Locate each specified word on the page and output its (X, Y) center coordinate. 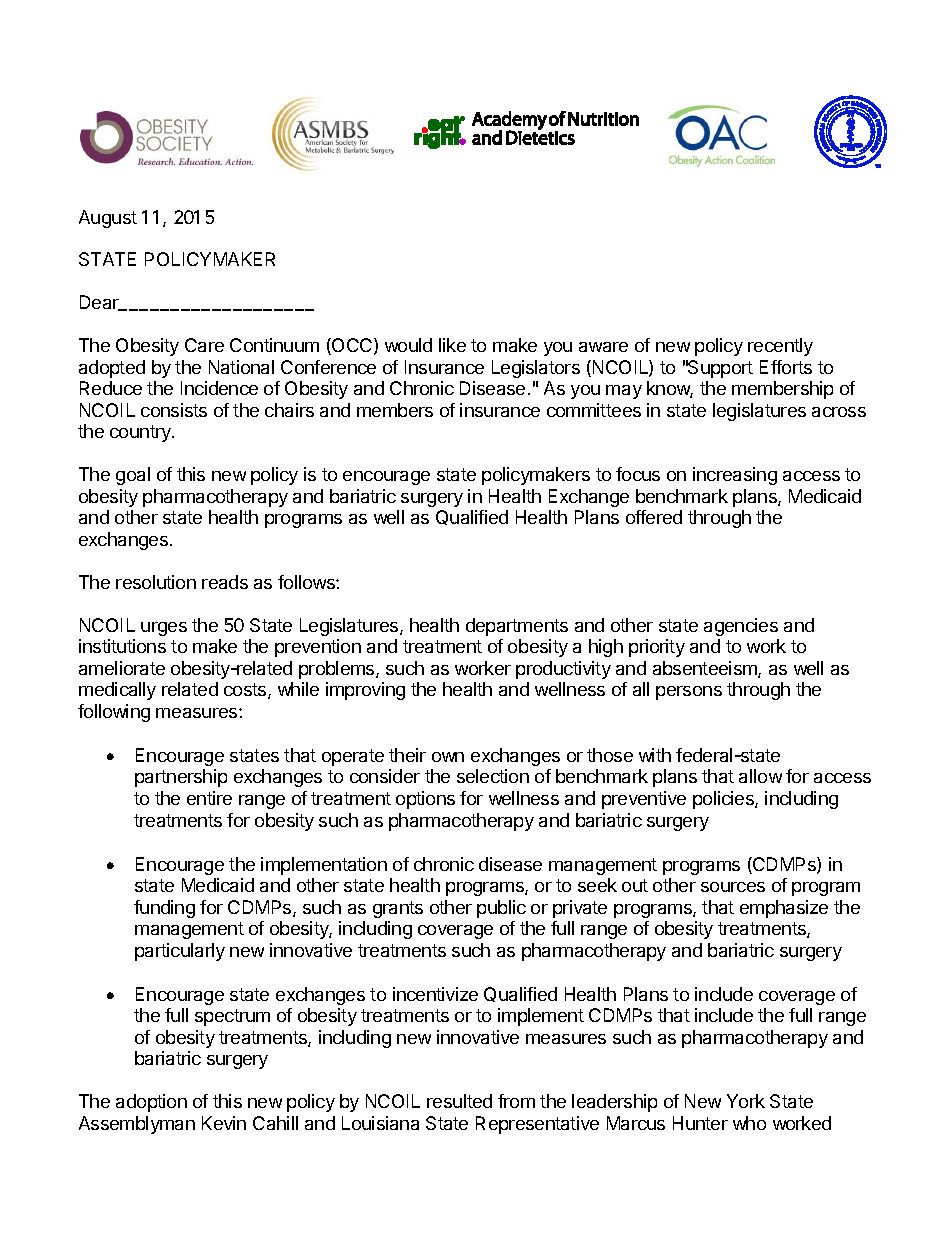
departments (517, 627)
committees (594, 410)
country (141, 433)
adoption (151, 1103)
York (746, 1101)
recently (780, 347)
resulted (459, 1101)
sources (733, 887)
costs (246, 691)
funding (164, 909)
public (501, 909)
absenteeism (706, 669)
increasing (735, 476)
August (108, 219)
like (452, 345)
